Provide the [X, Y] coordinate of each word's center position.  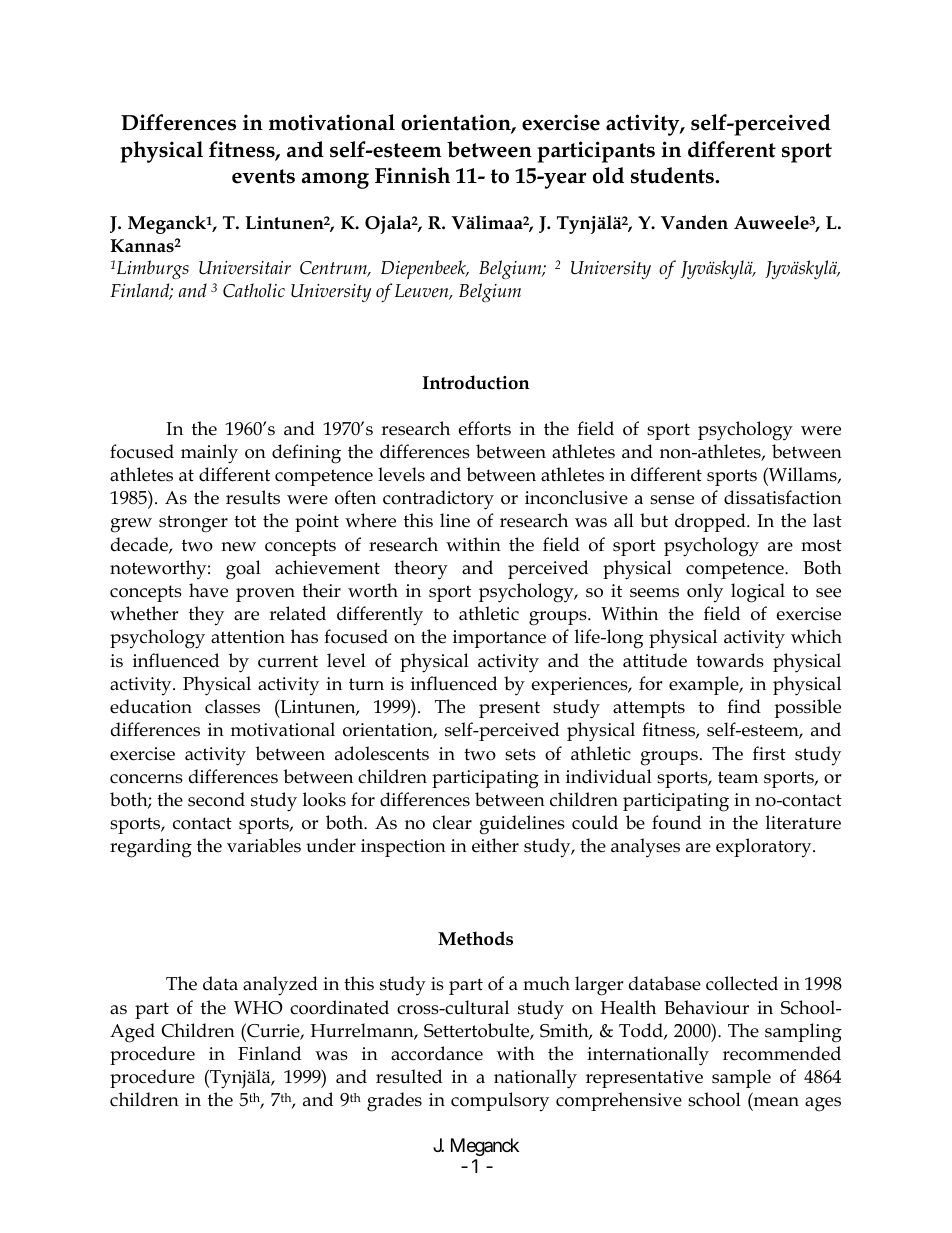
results [253, 497]
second [216, 799]
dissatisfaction [783, 497]
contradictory [438, 500]
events [263, 176]
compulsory [500, 1102]
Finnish [412, 175]
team [738, 777]
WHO [258, 1008]
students [672, 175]
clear [452, 822]
